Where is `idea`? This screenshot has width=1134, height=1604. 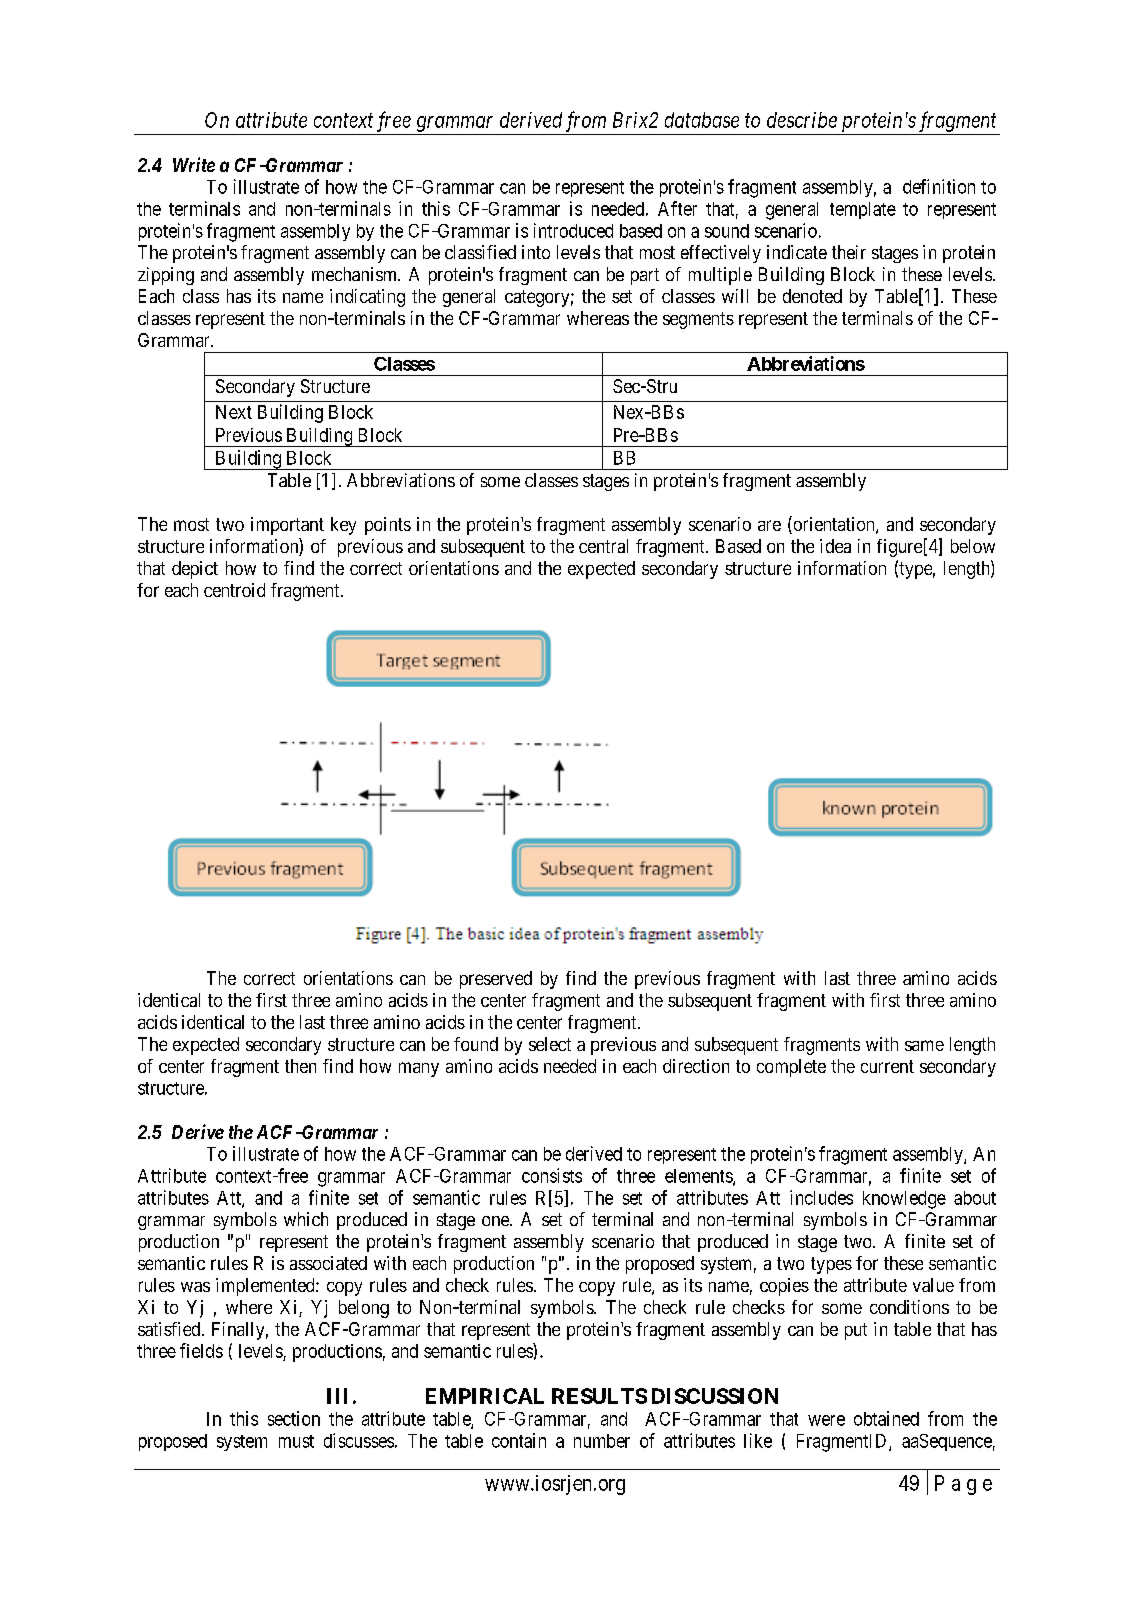 idea is located at coordinates (835, 546).
